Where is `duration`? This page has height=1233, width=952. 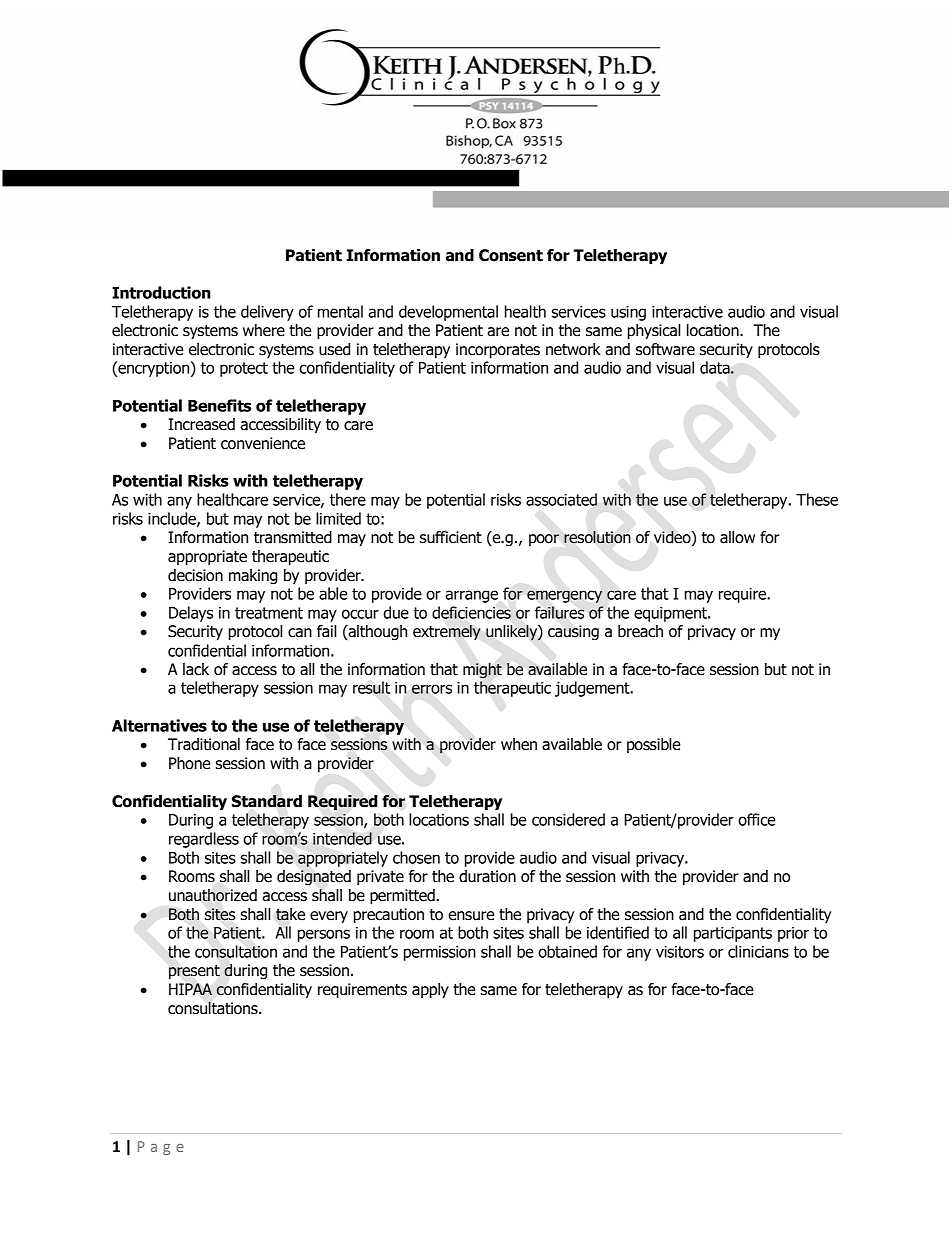 duration is located at coordinates (487, 876).
